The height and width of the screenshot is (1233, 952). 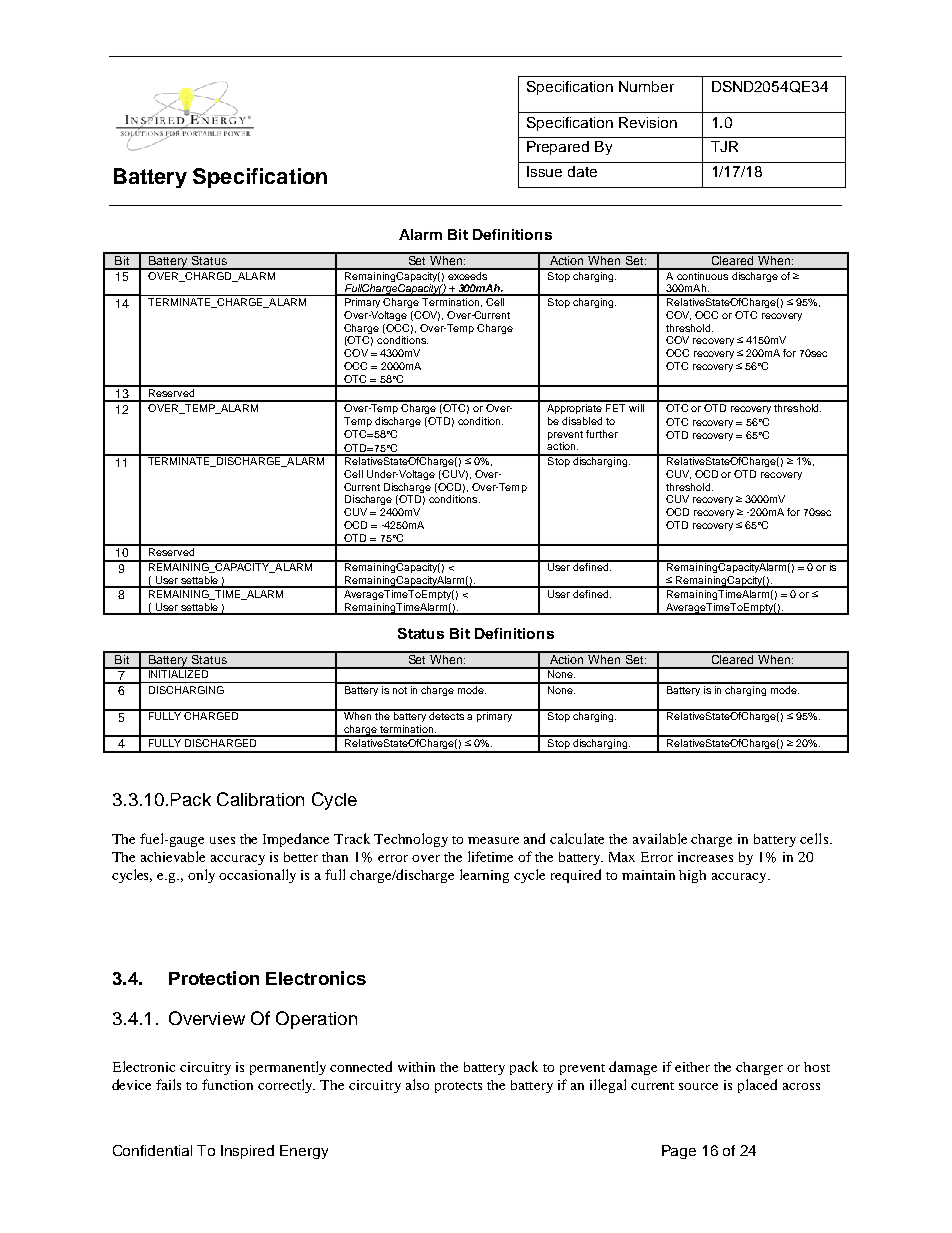 What do you see at coordinates (558, 148) in the screenshot?
I see `Prepared` at bounding box center [558, 148].
